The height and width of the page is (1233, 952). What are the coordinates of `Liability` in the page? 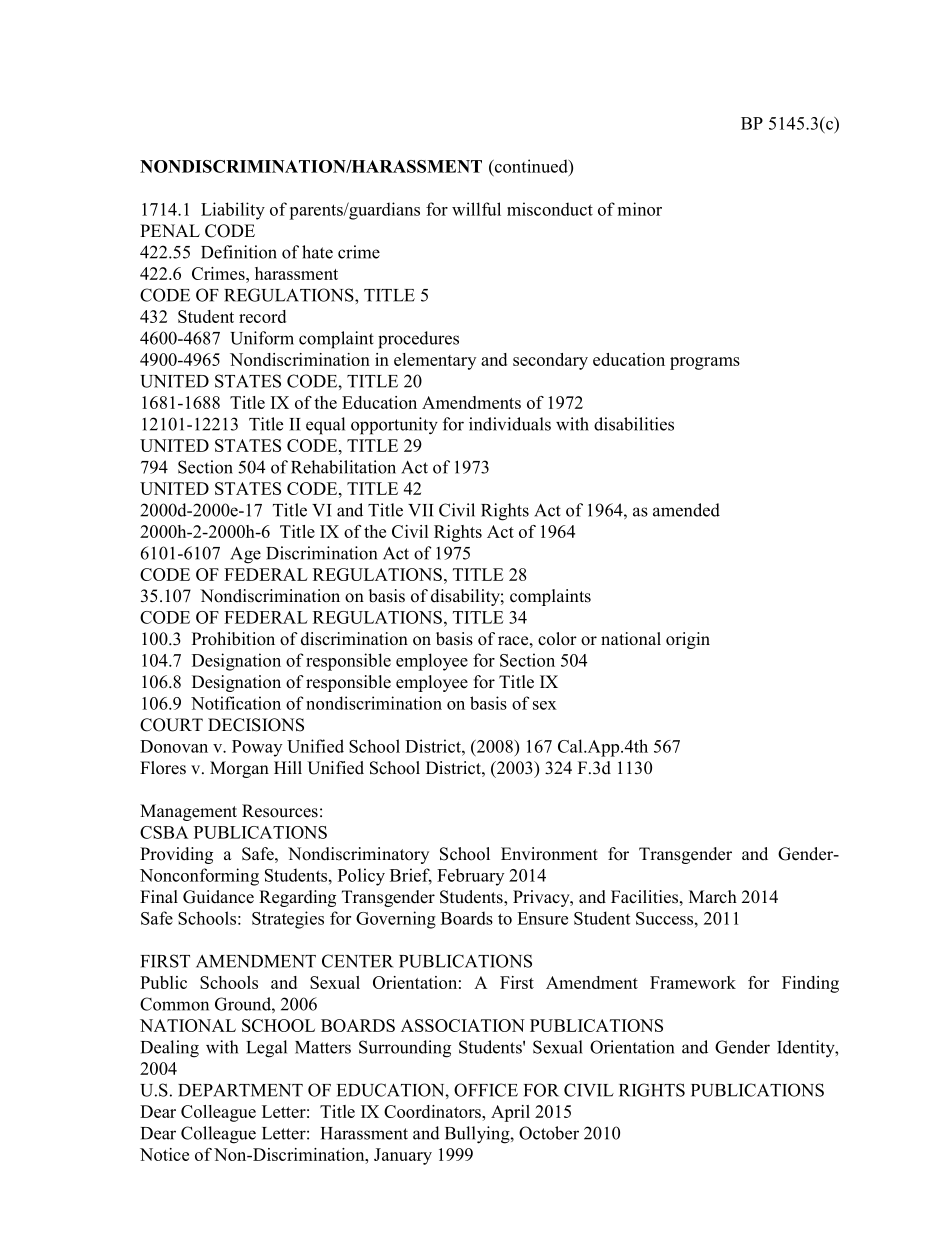 It's located at (233, 211).
